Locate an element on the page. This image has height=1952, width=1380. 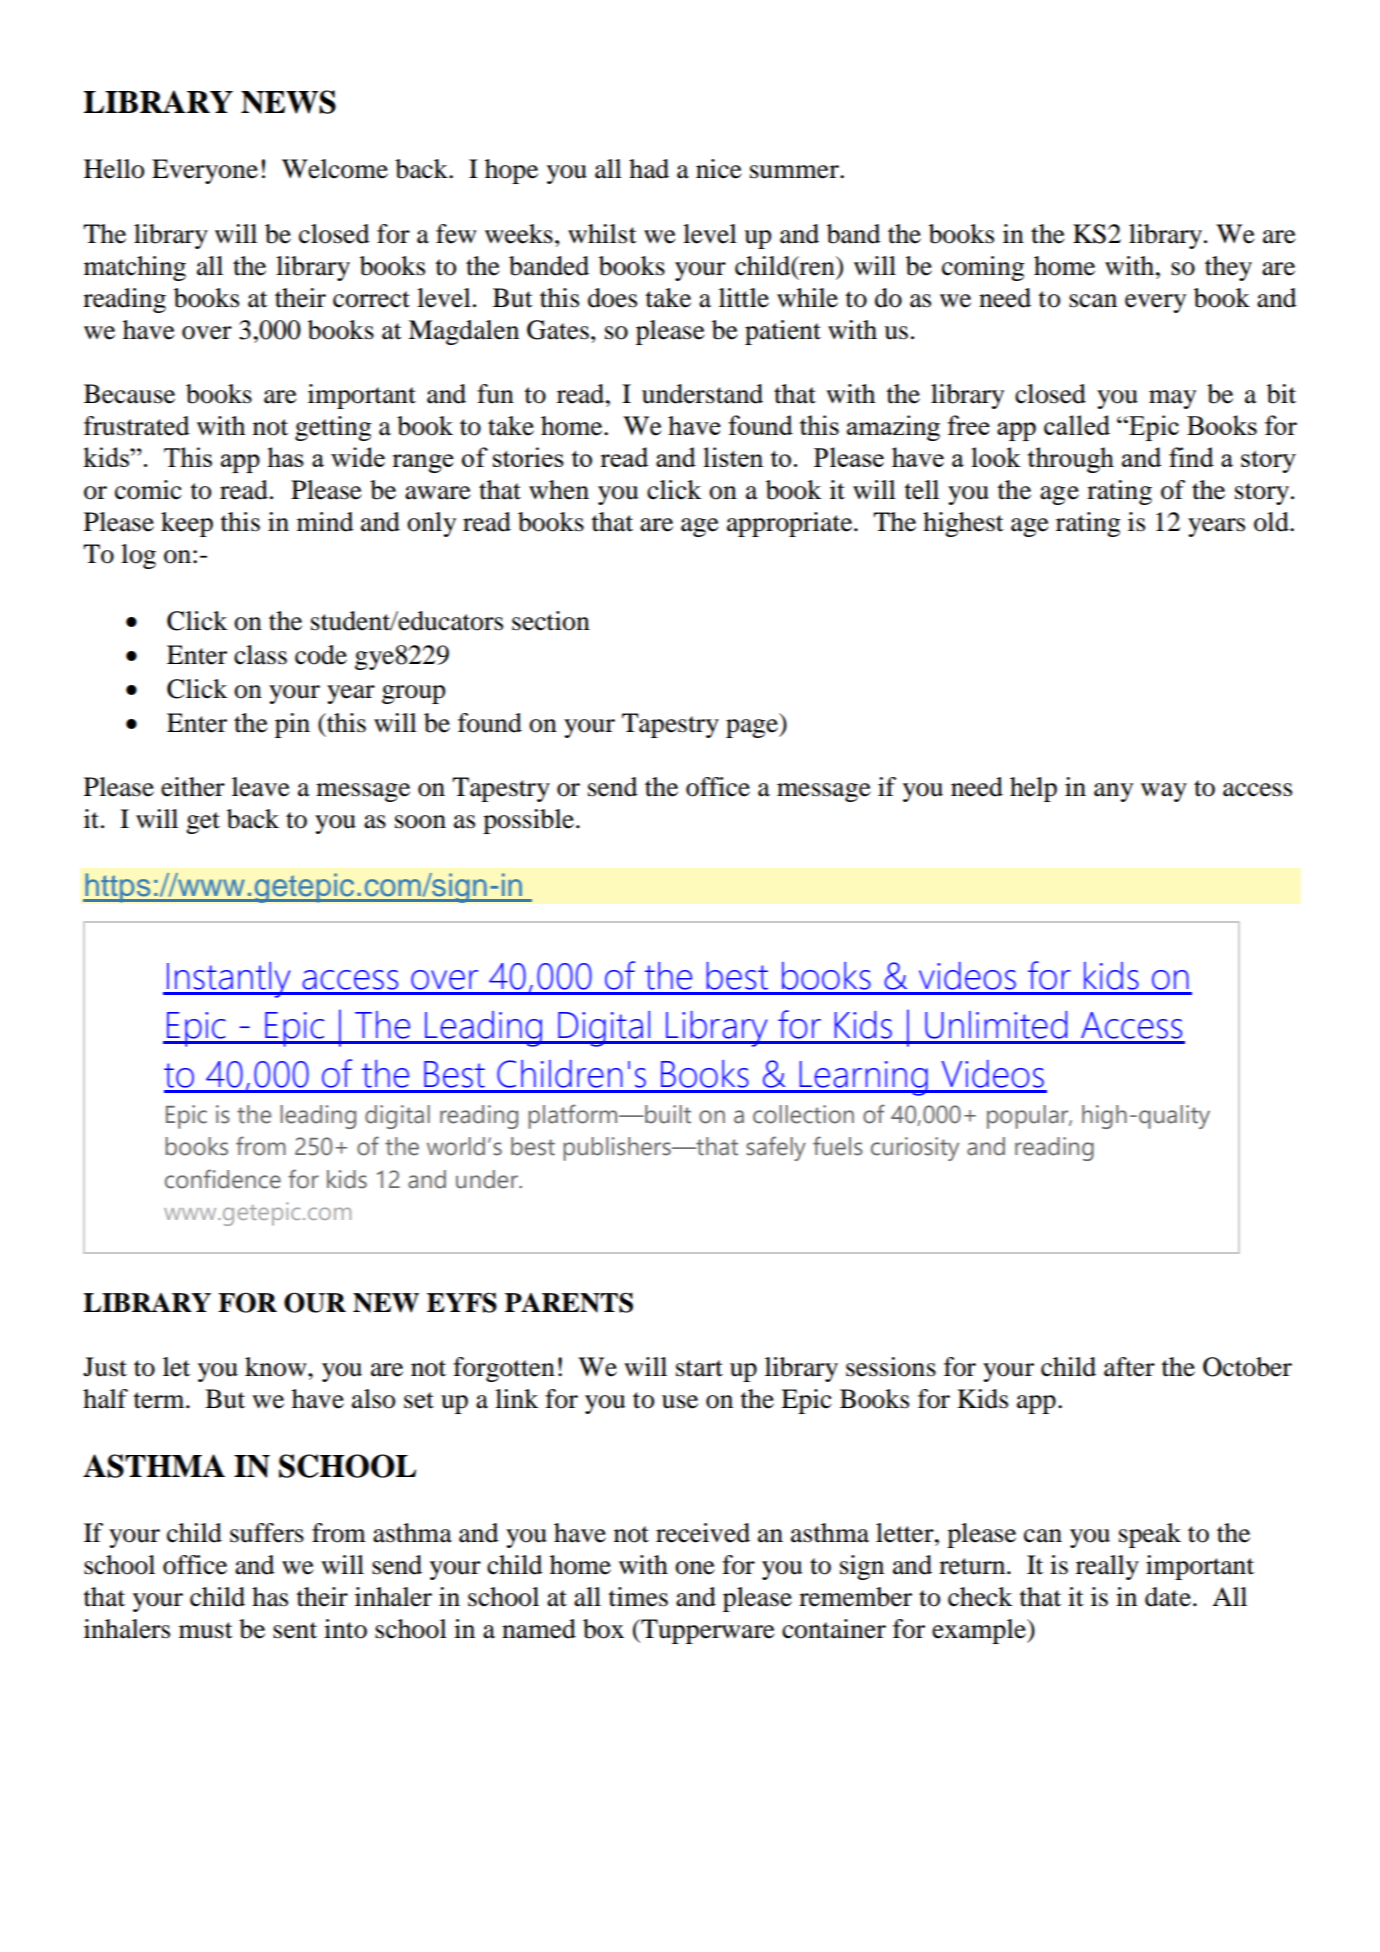
times is located at coordinates (638, 1597).
